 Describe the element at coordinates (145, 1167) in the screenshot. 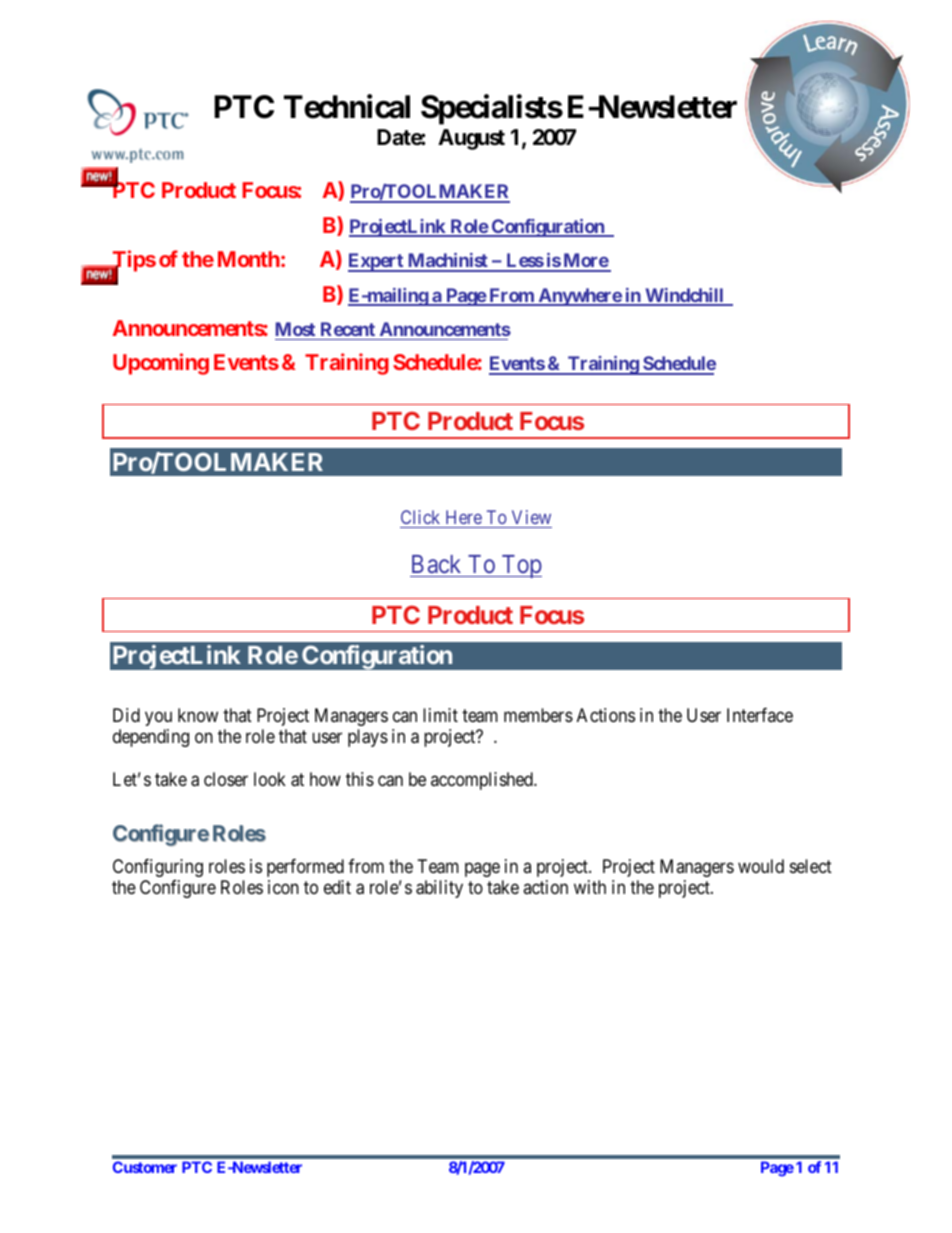

I see `Customer` at that location.
